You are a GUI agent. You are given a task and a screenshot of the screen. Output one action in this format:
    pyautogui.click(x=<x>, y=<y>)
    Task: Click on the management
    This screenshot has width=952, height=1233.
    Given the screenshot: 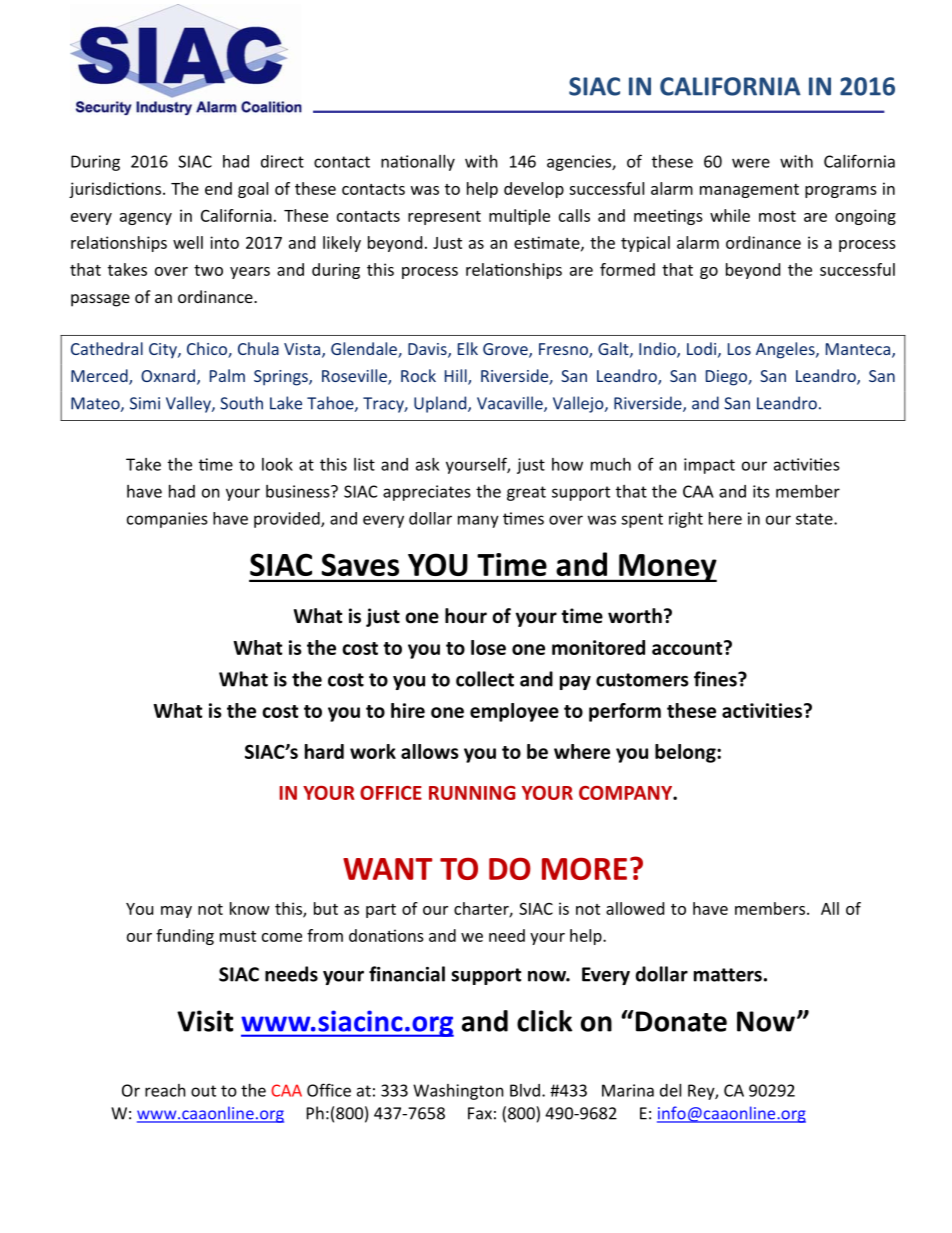 What is the action you would take?
    pyautogui.click(x=749, y=191)
